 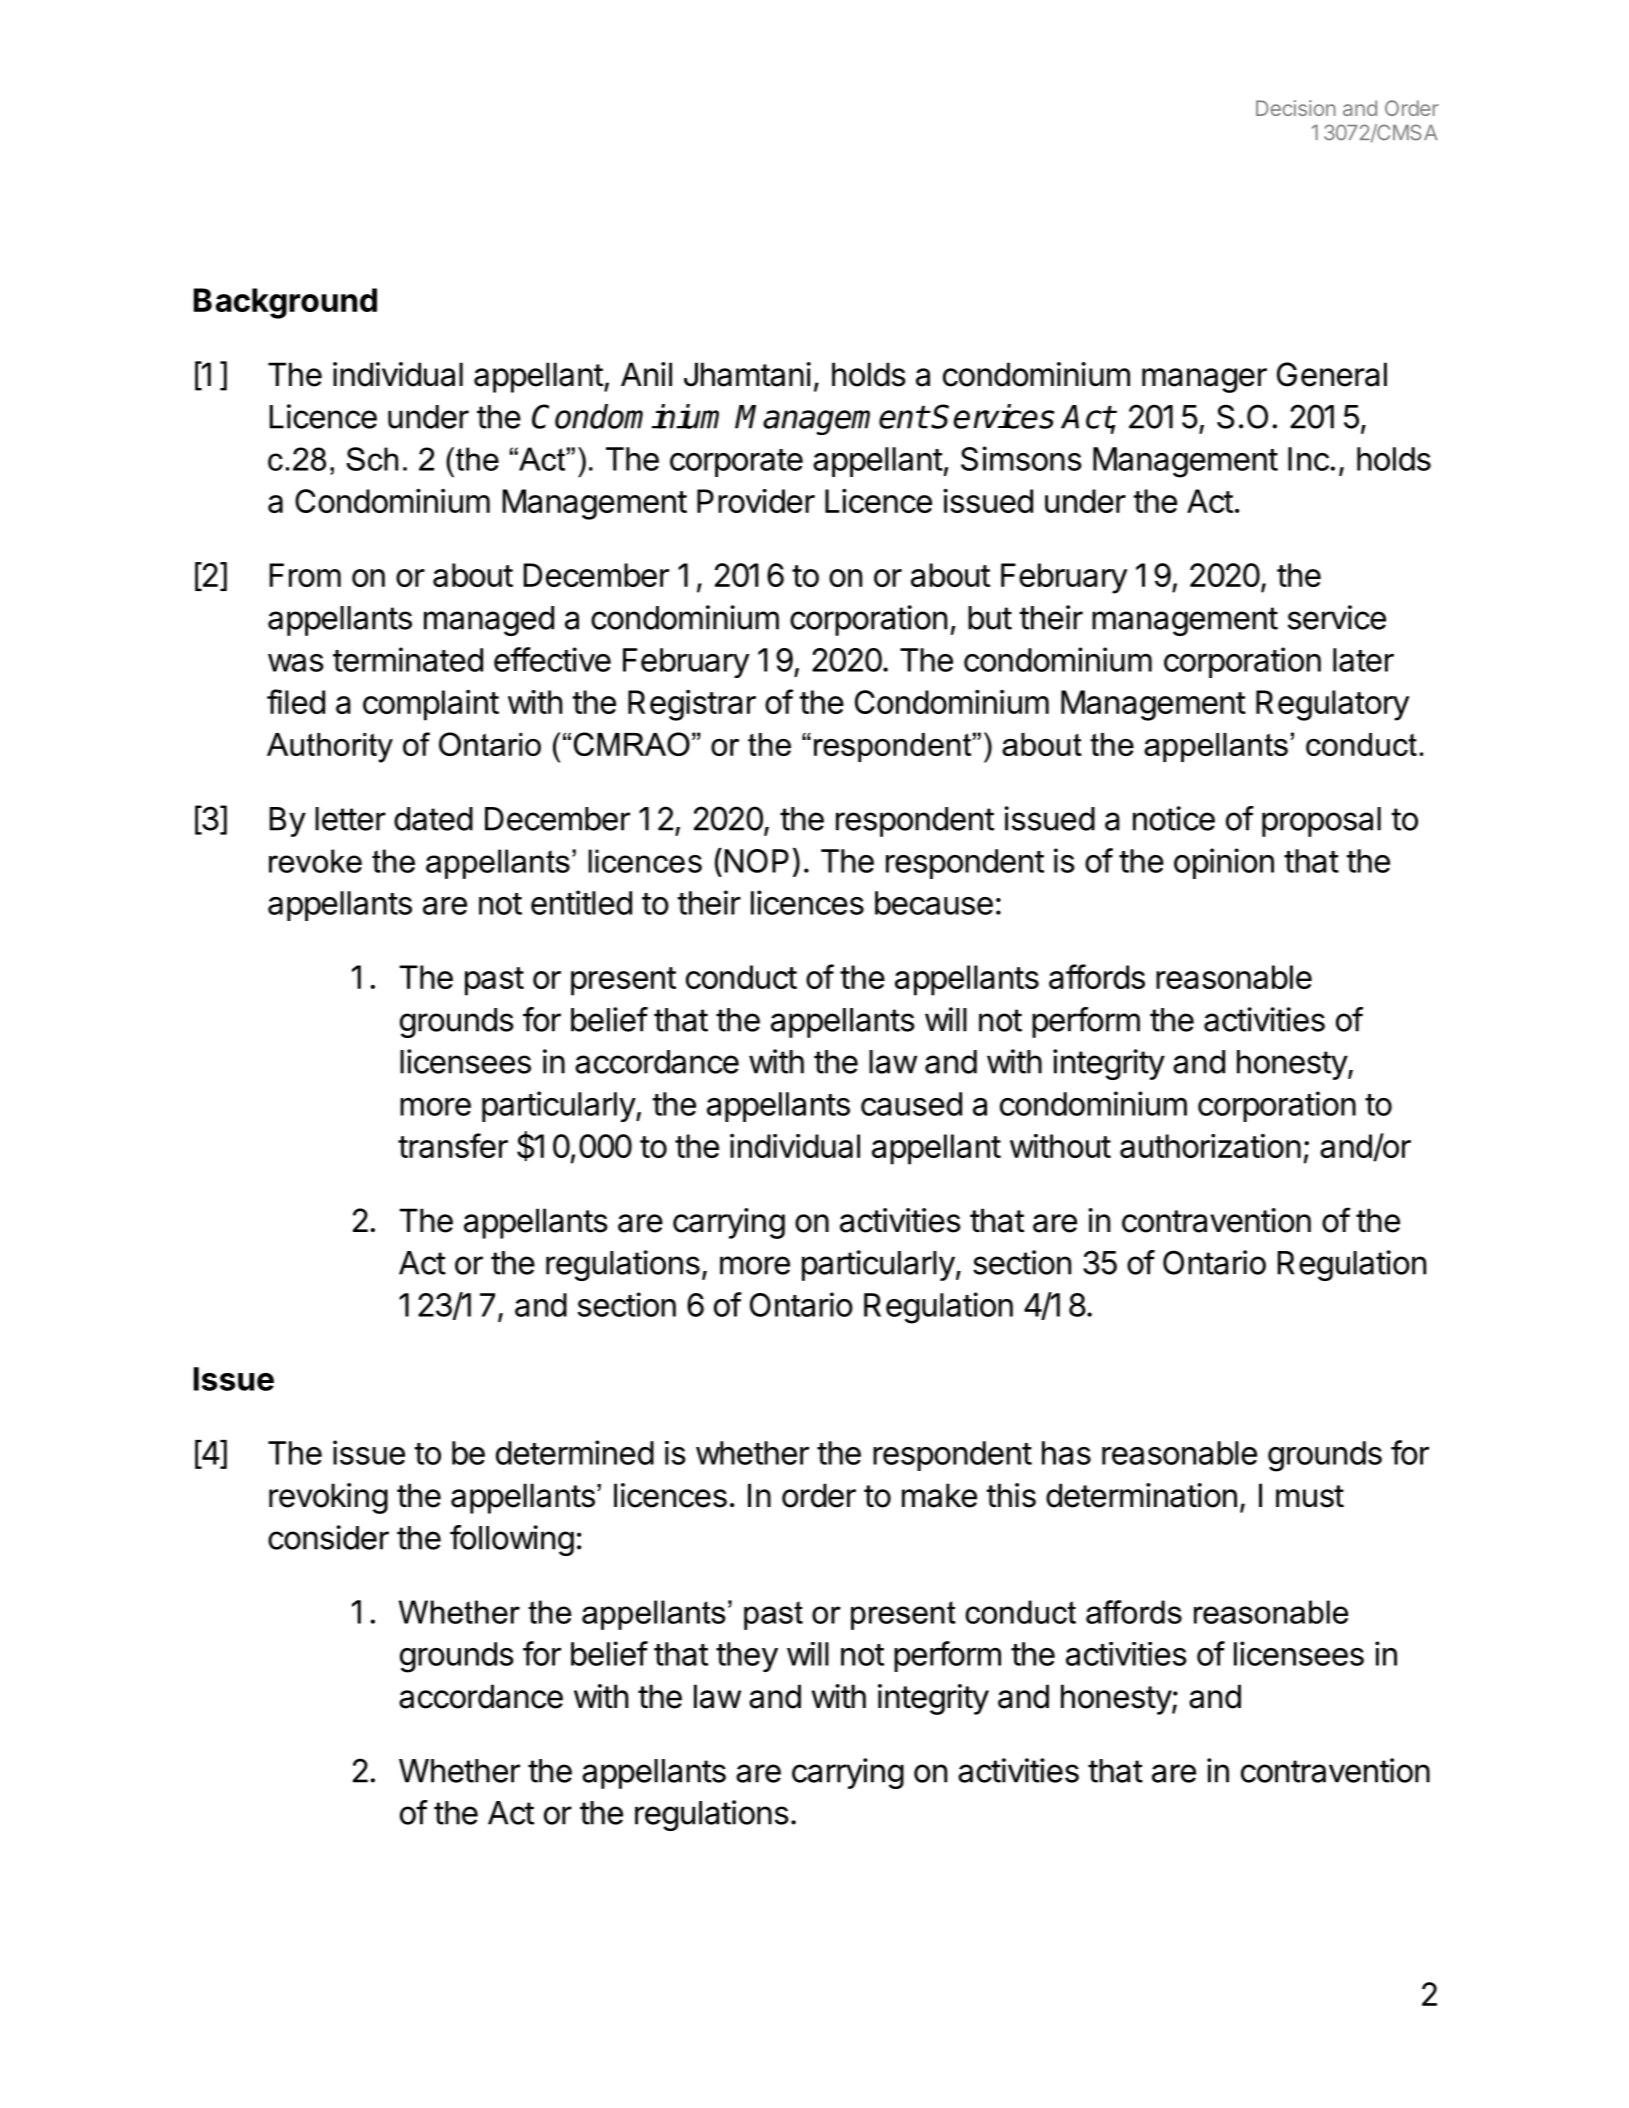 What do you see at coordinates (433, 819) in the page?
I see `dated` at bounding box center [433, 819].
